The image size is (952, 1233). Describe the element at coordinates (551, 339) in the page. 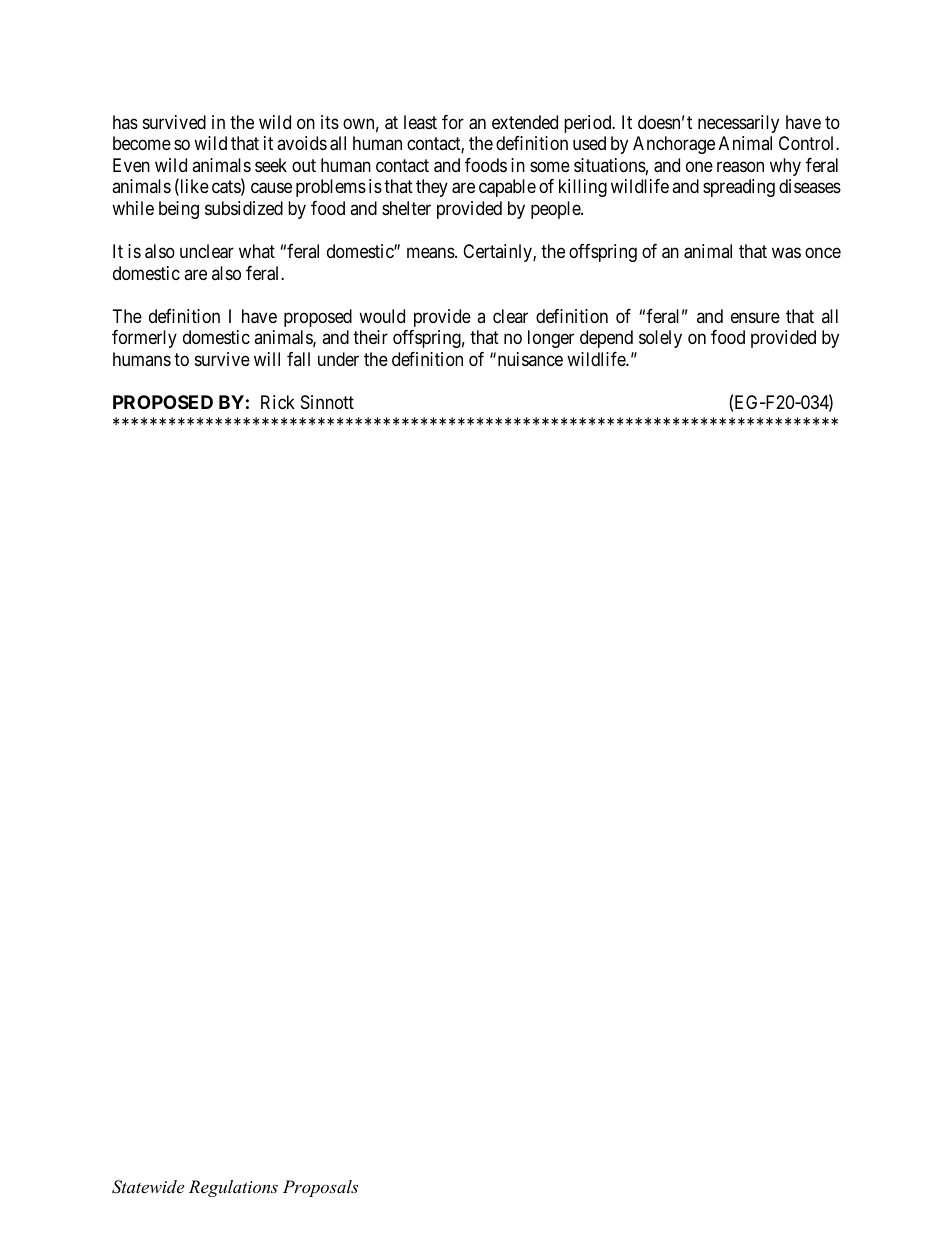

I see `longer` at that location.
